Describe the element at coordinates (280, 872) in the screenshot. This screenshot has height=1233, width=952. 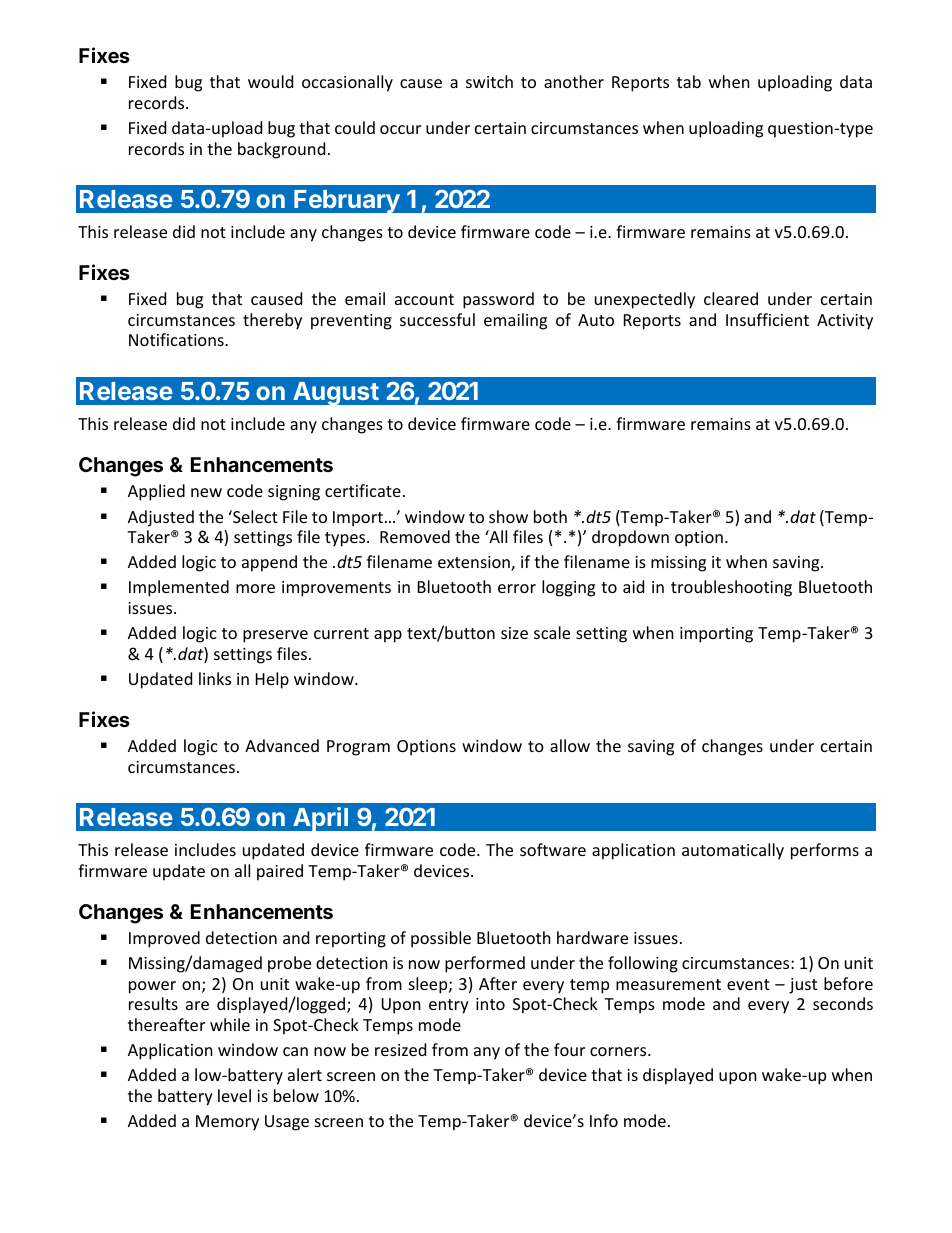
I see `paired` at that location.
